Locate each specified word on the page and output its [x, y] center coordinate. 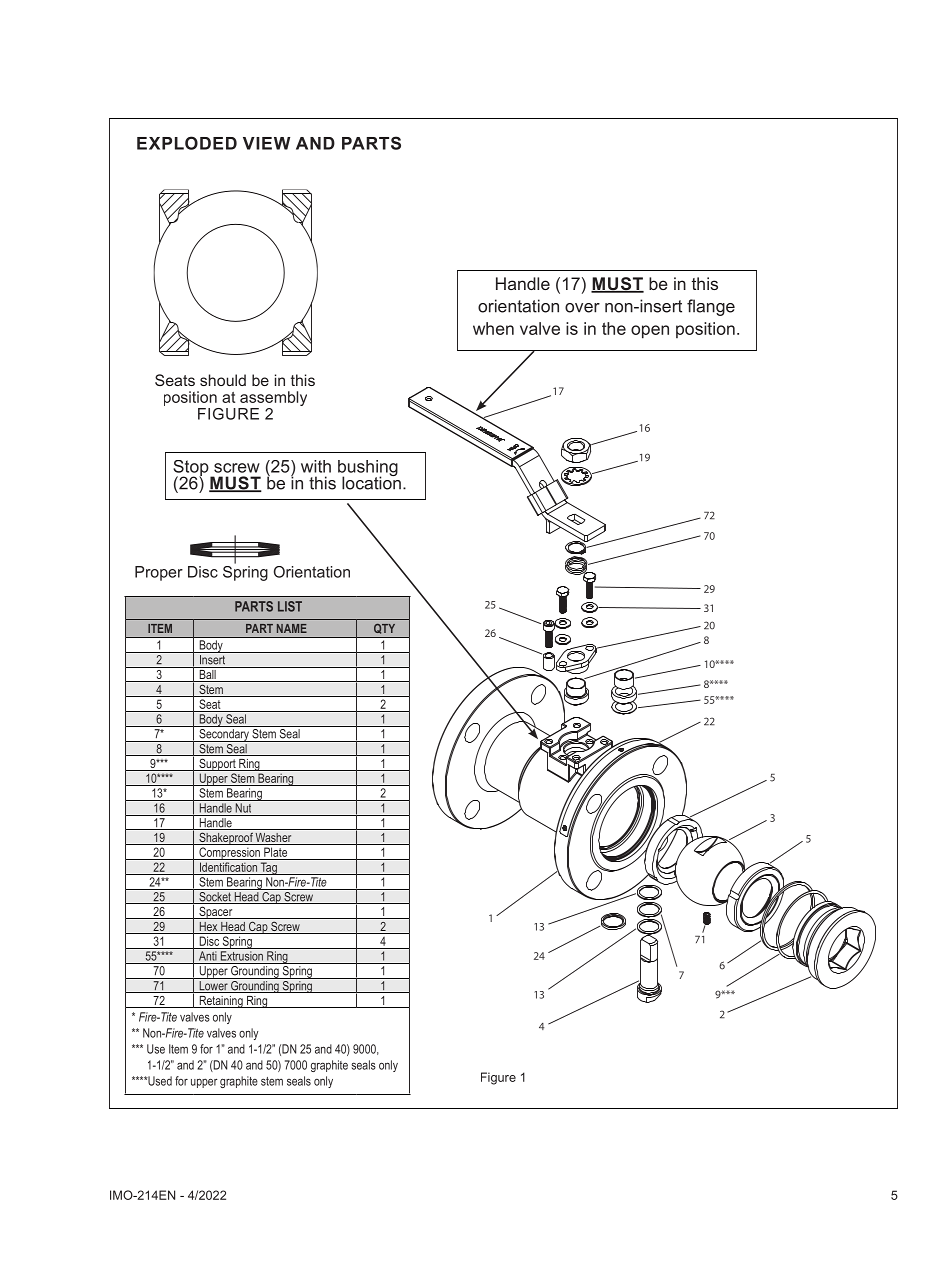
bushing [368, 469]
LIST [290, 606]
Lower [213, 985]
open [650, 332]
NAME [292, 628]
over [582, 308]
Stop [192, 469]
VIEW [266, 143]
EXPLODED [187, 143]
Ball [207, 674]
